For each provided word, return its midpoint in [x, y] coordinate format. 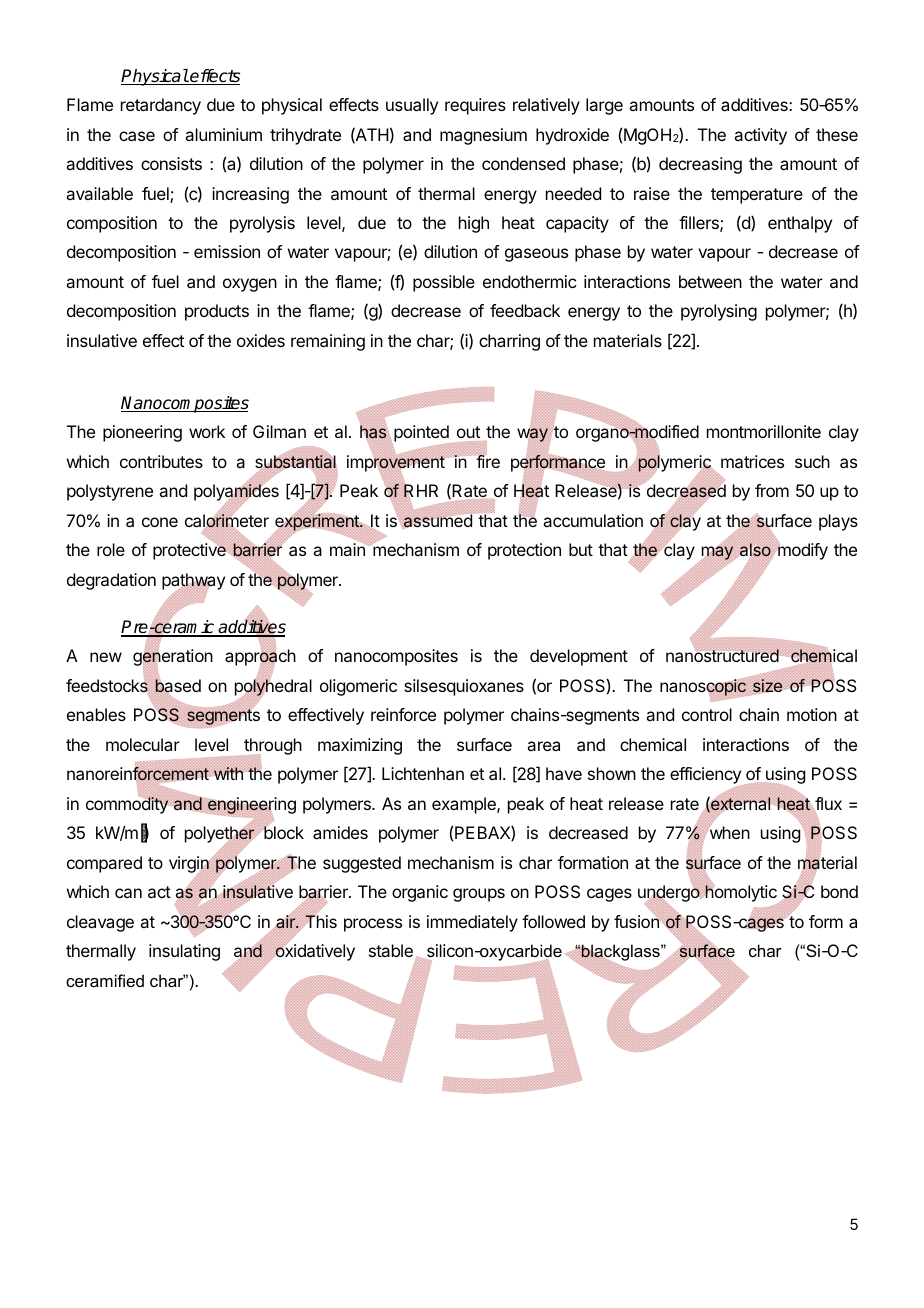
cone [160, 522]
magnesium [483, 136]
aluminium [223, 134]
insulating [184, 952]
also [755, 549]
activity [760, 136]
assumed [438, 521]
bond [839, 891]
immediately [472, 923]
